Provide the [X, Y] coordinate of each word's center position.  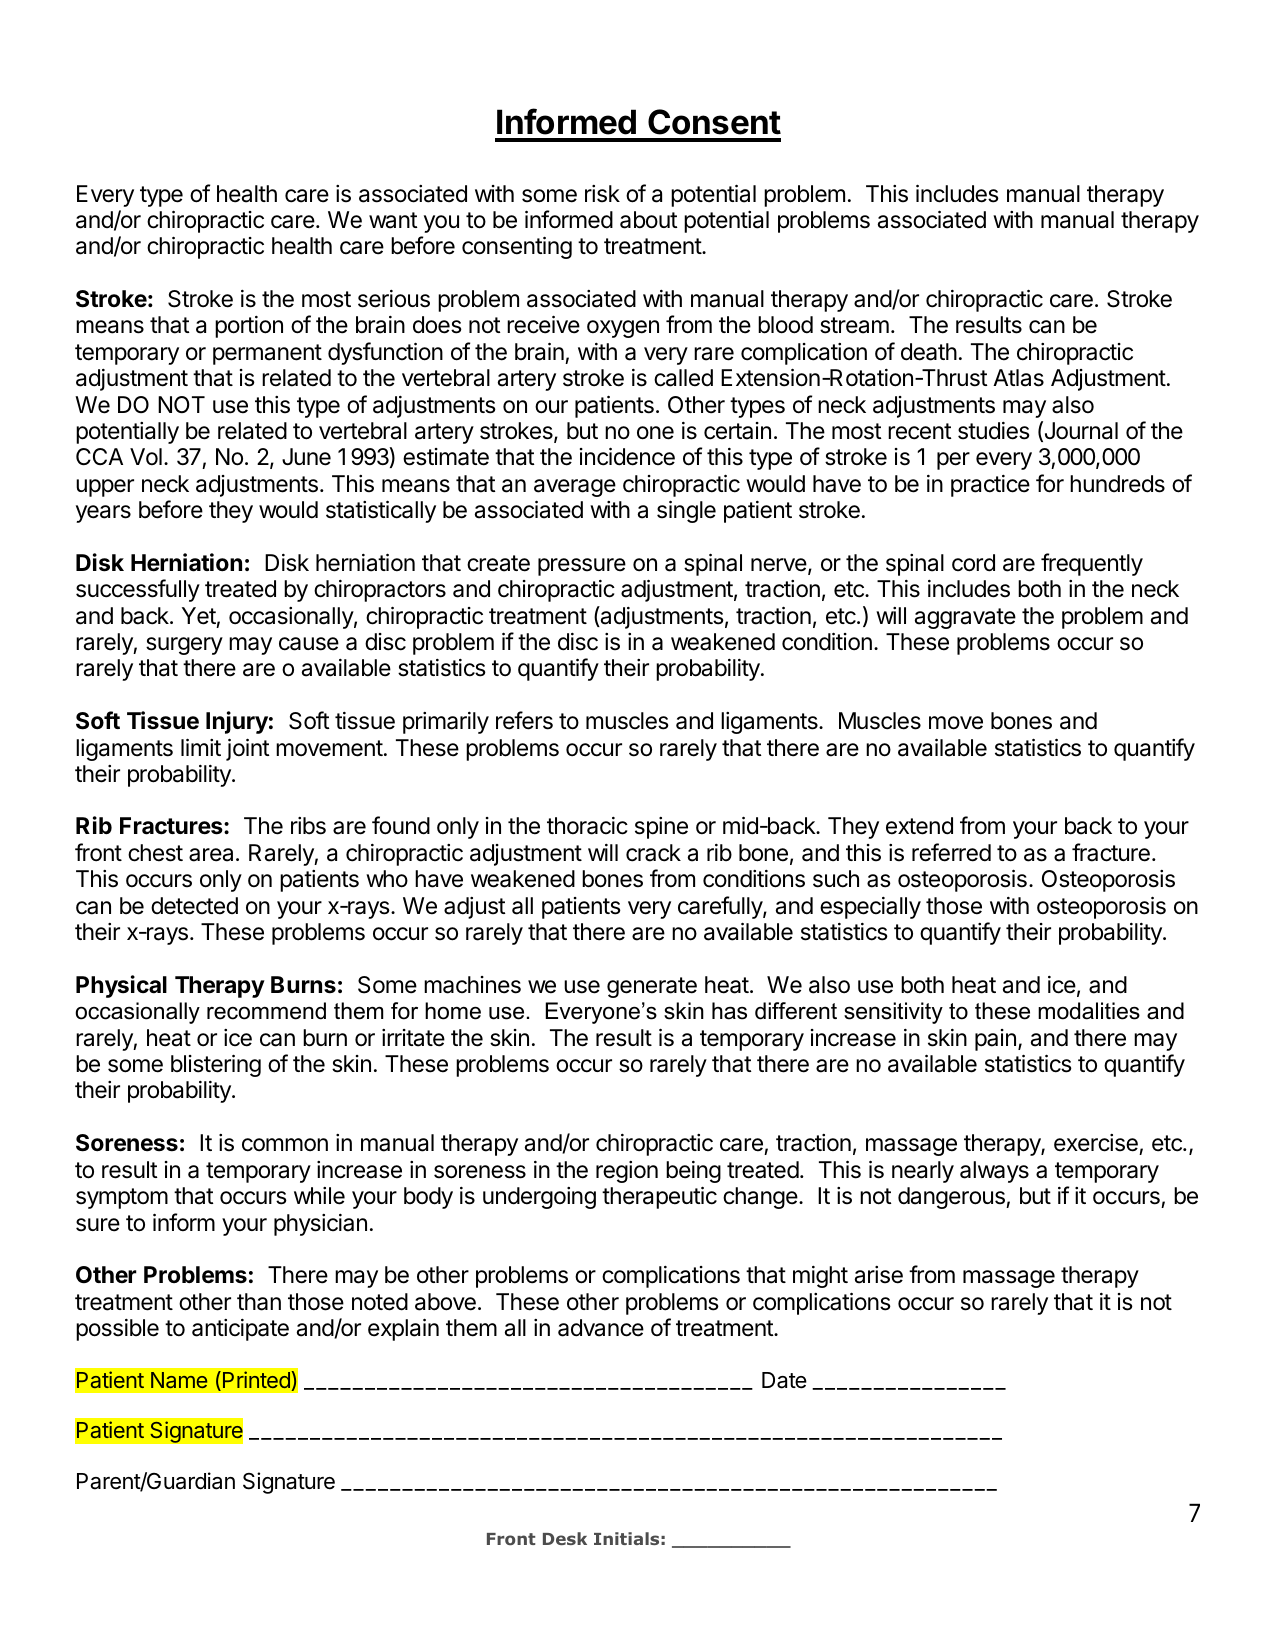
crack [653, 853]
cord [973, 563]
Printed [256, 1379]
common [285, 1145]
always [994, 1172]
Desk [565, 1538]
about [649, 220]
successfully [138, 590]
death [929, 352]
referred [951, 852]
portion [249, 327]
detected [194, 906]
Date [784, 1380]
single [686, 511]
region [627, 1172]
